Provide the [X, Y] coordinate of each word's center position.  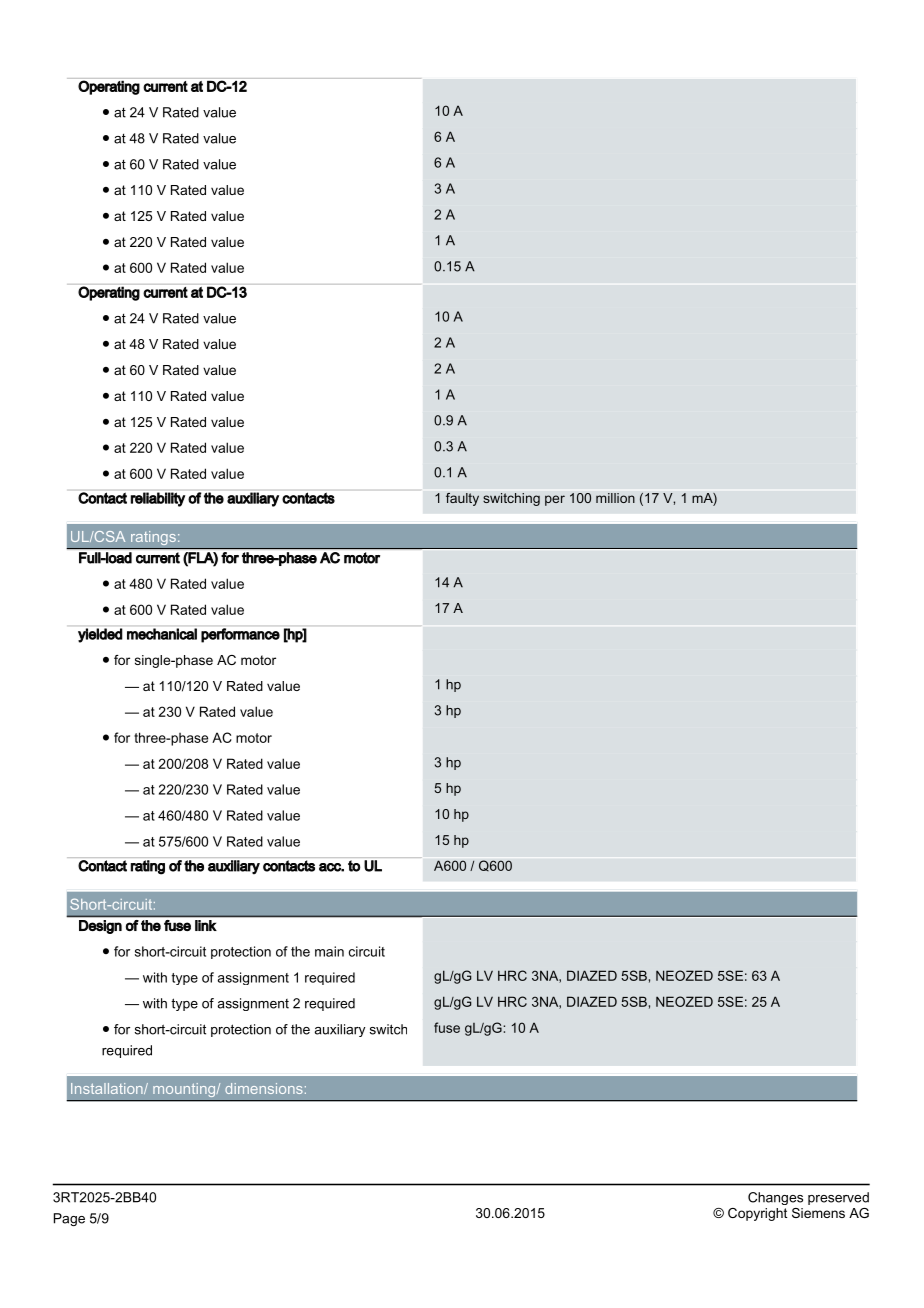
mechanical [162, 634]
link [206, 925]
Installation [108, 1088]
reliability [158, 499]
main [329, 951]
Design [100, 927]
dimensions [264, 1088]
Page [69, 1219]
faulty [462, 499]
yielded [100, 635]
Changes [775, 1198]
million [615, 498]
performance [240, 635]
